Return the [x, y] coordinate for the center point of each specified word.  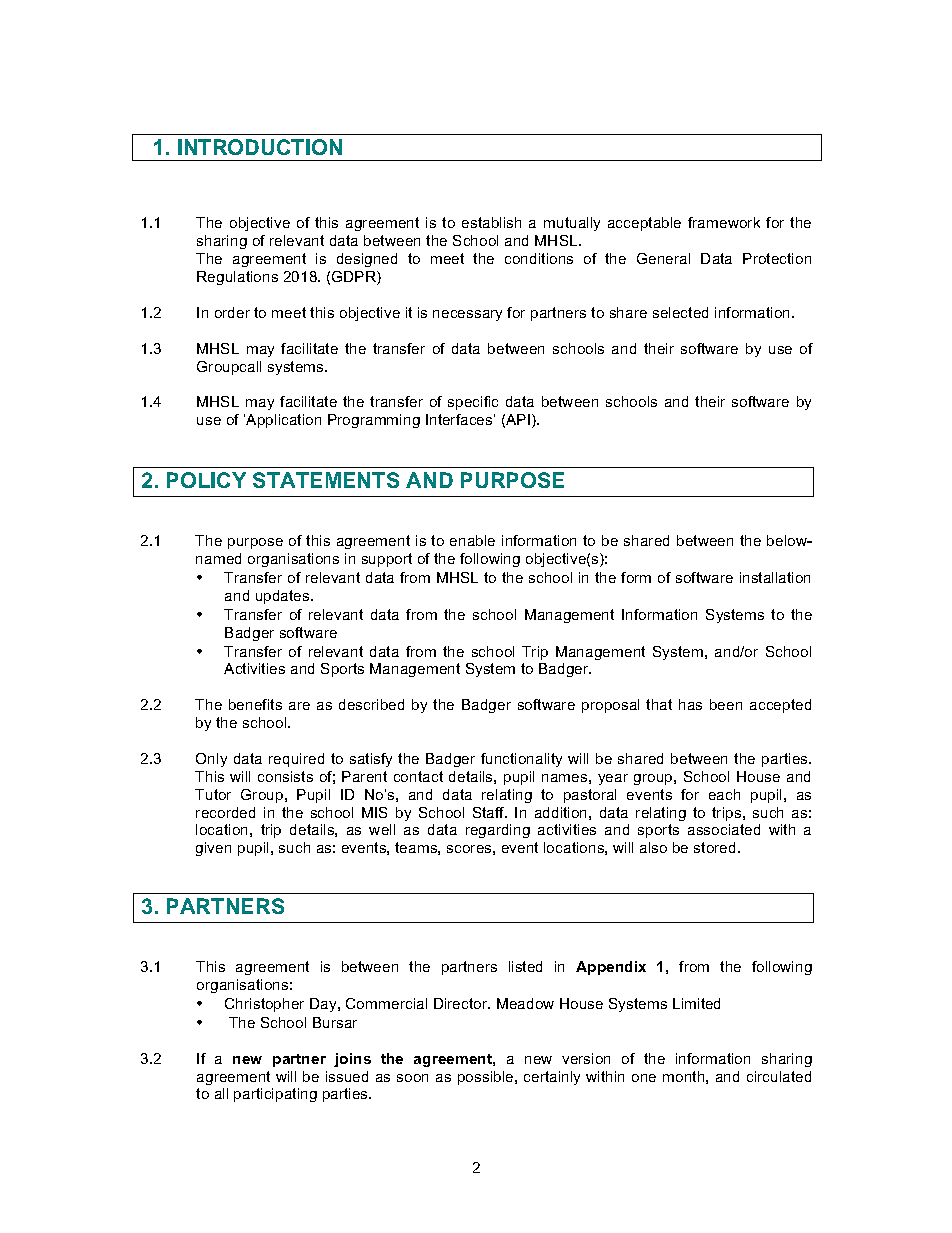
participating [275, 1095]
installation [775, 577]
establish [491, 222]
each [724, 794]
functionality [521, 760]
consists [285, 776]
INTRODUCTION [260, 147]
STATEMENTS [326, 480]
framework [724, 222]
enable [472, 540]
